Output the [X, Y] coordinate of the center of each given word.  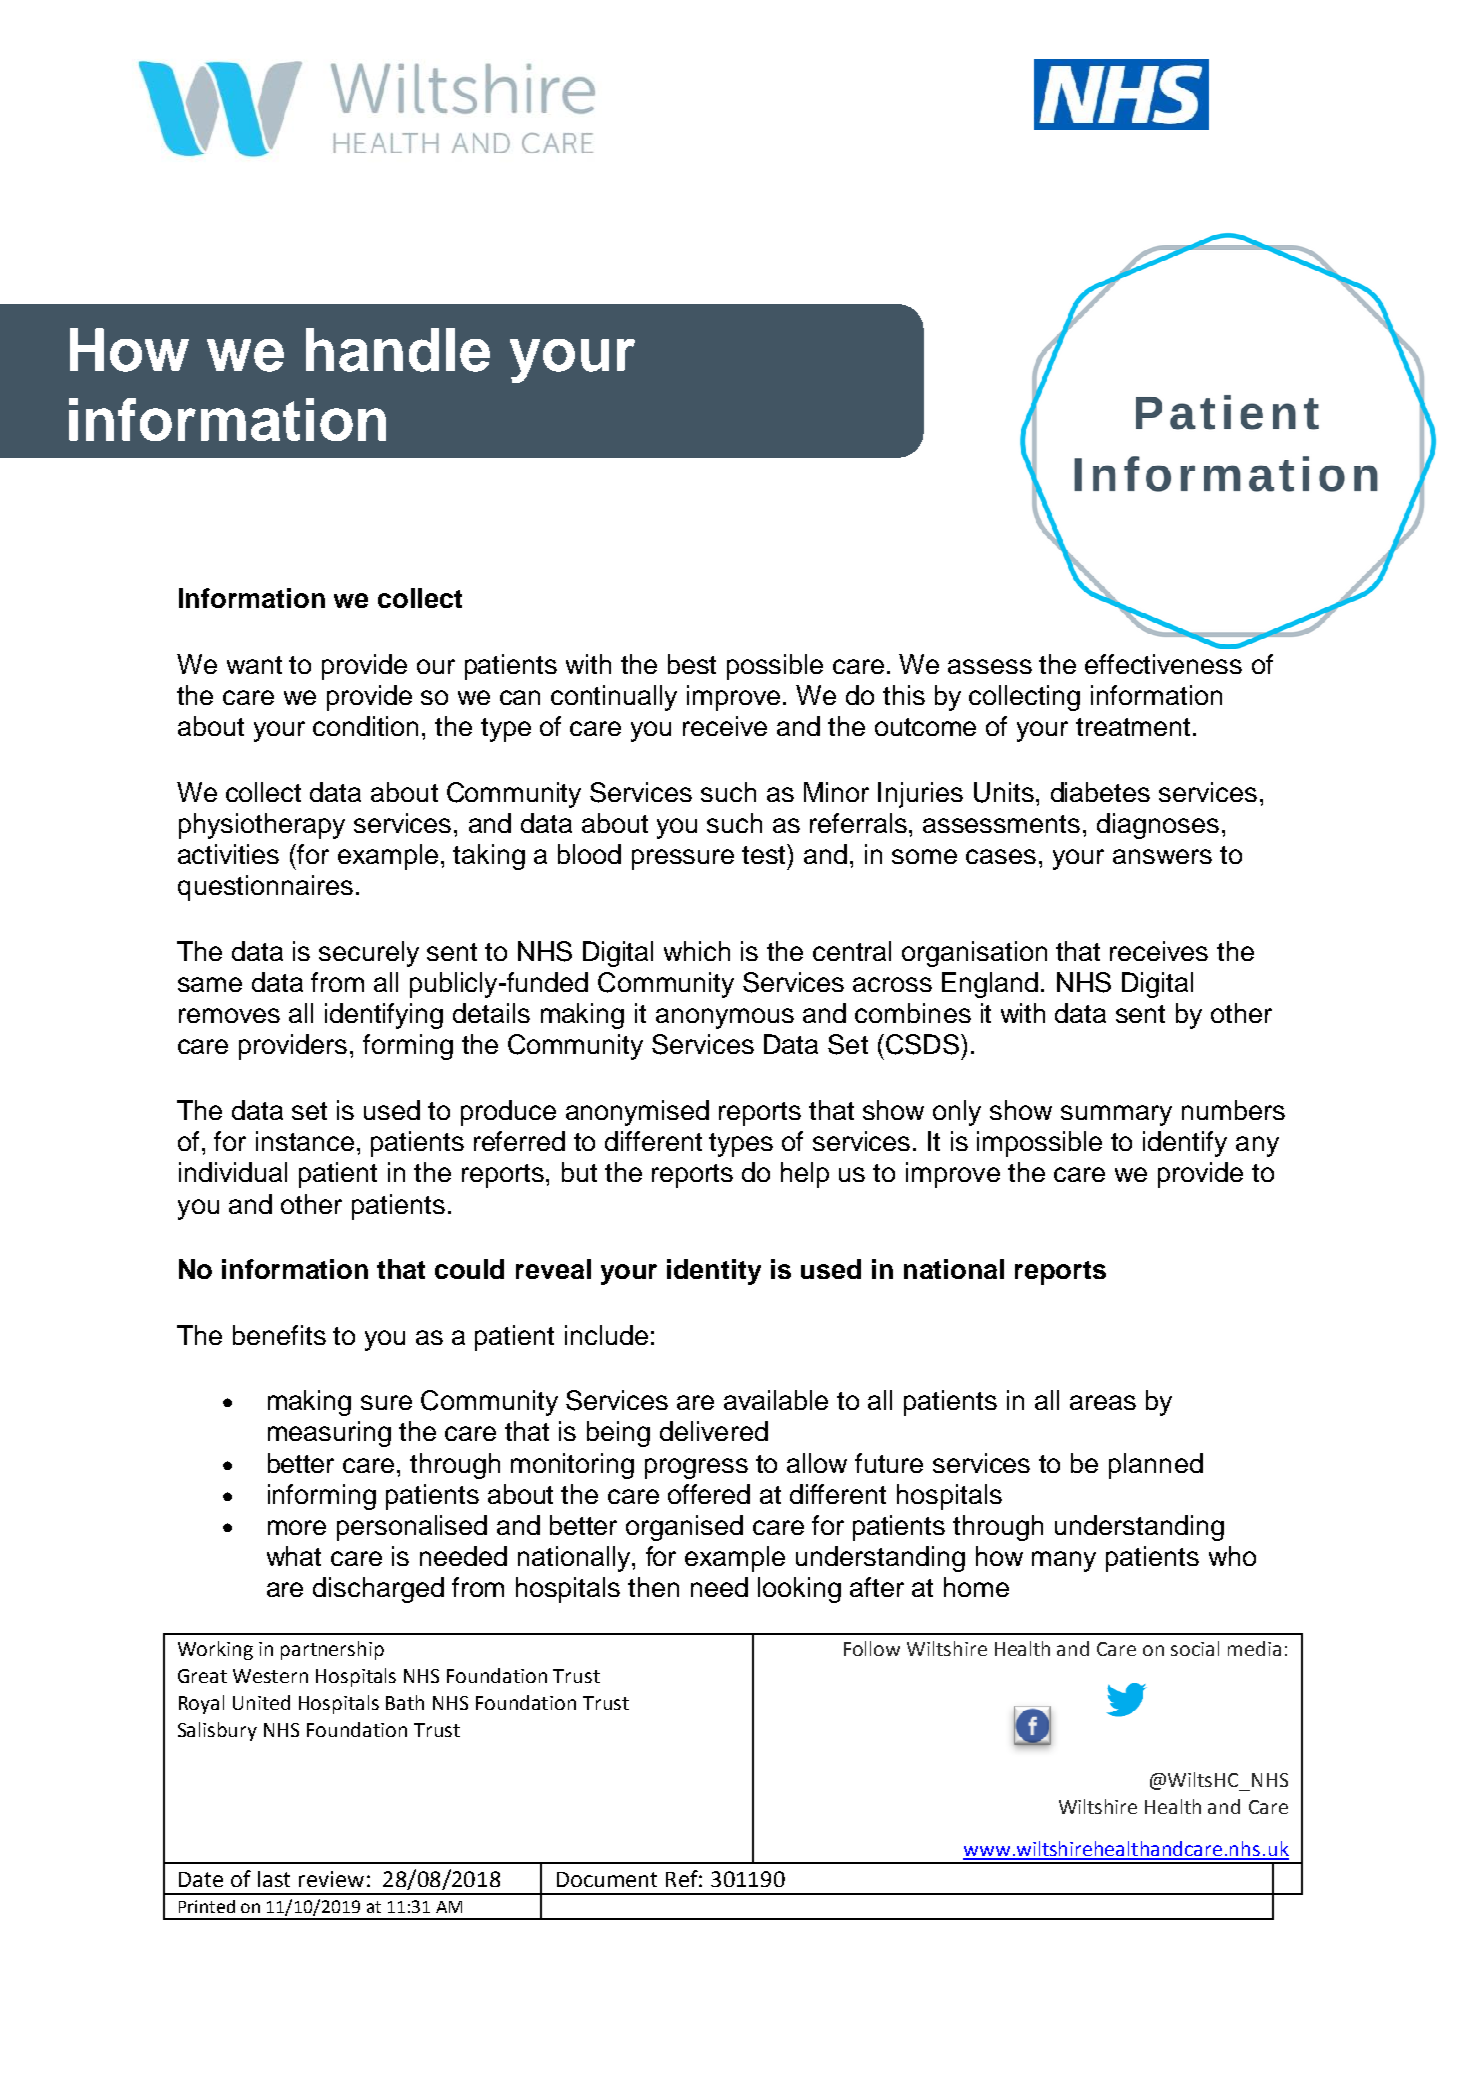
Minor [836, 792]
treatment [1133, 727]
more [297, 1527]
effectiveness [1163, 664]
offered [709, 1494]
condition [365, 726]
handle [398, 350]
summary [1116, 1115]
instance [305, 1141]
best [692, 664]
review [331, 1879]
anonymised [637, 1113]
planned [1156, 1466]
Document [607, 1879]
